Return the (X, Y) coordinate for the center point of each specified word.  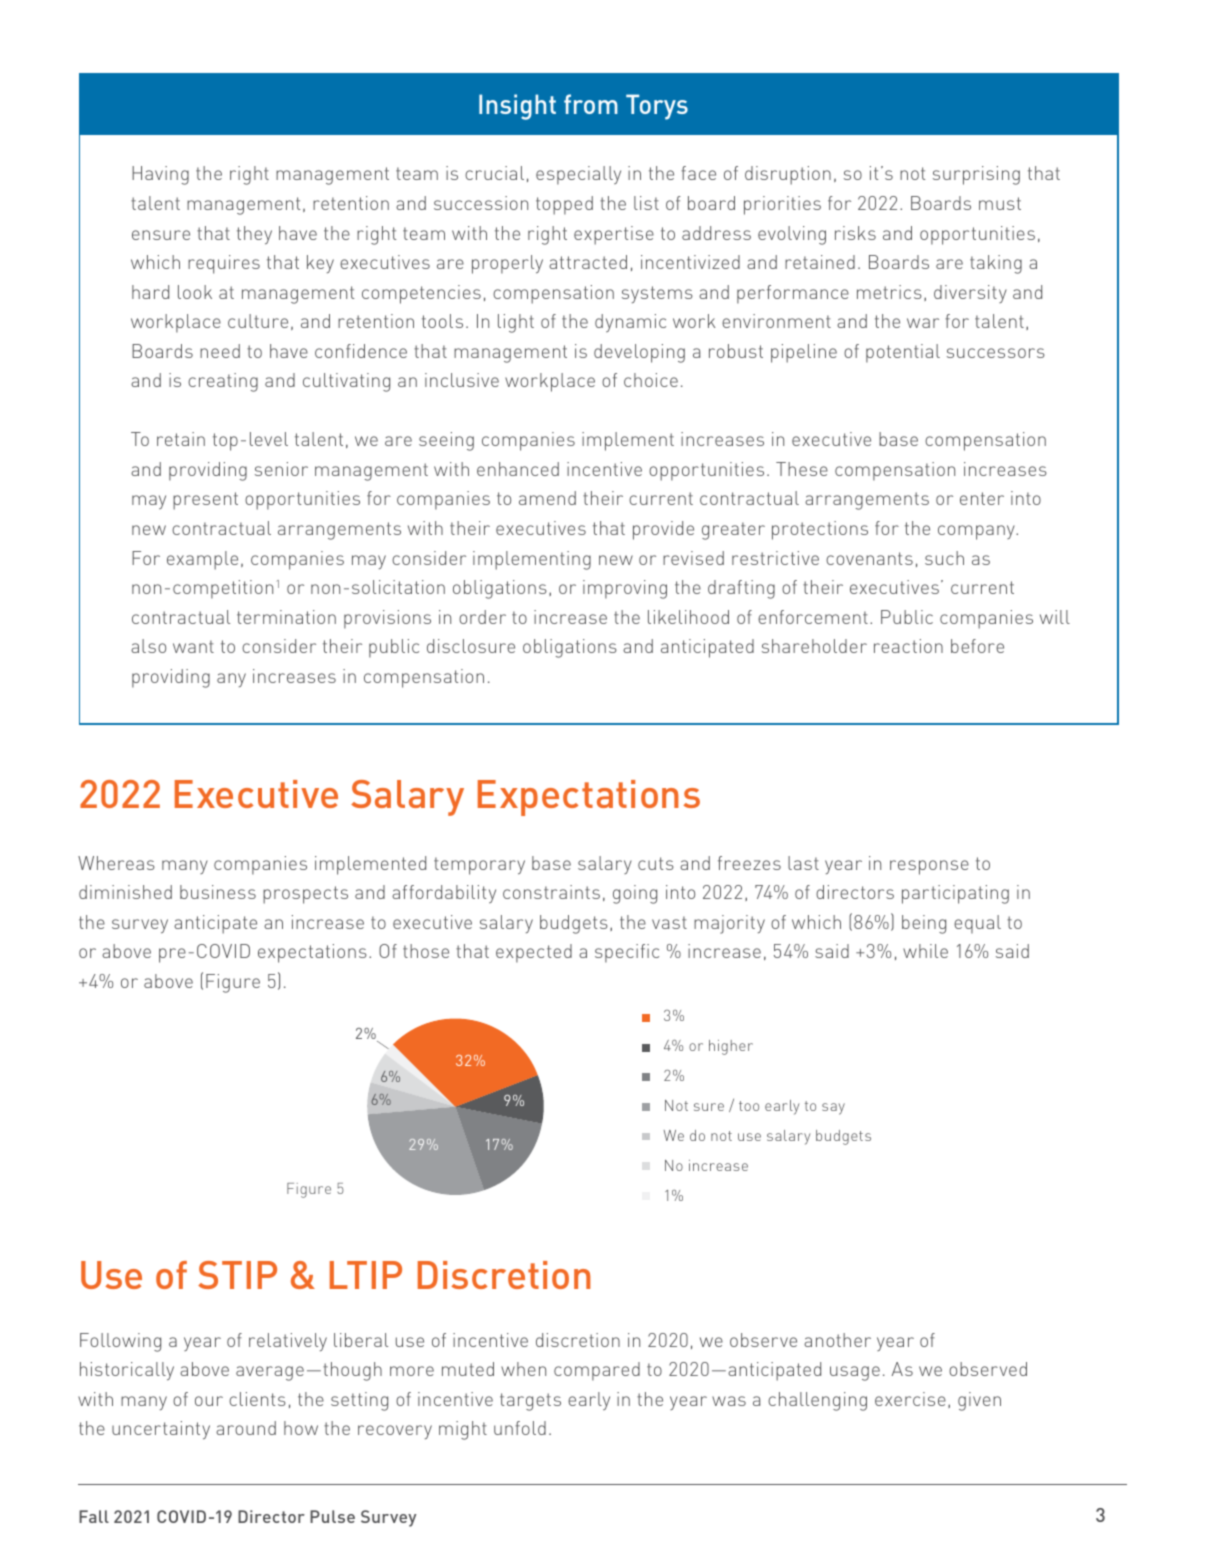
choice (651, 380)
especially (578, 175)
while (925, 951)
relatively (288, 1342)
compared (597, 1371)
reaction (908, 646)
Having (160, 175)
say (833, 1109)
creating (223, 382)
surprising (976, 175)
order (482, 617)
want (193, 646)
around (246, 1428)
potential (903, 353)
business (218, 892)
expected (534, 953)
